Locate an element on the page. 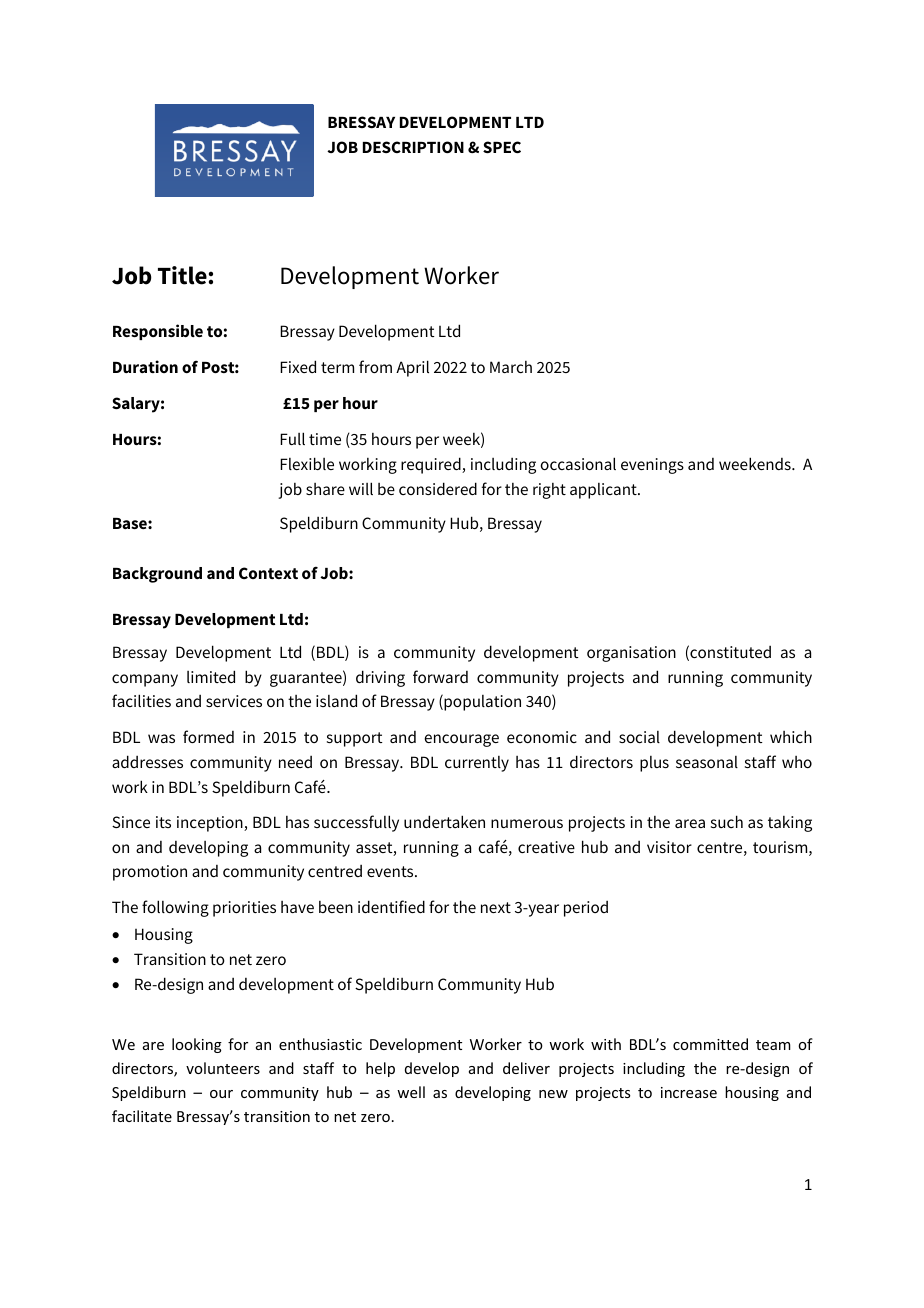 The width and height of the image is (924, 1308). Title is located at coordinates (182, 275).
